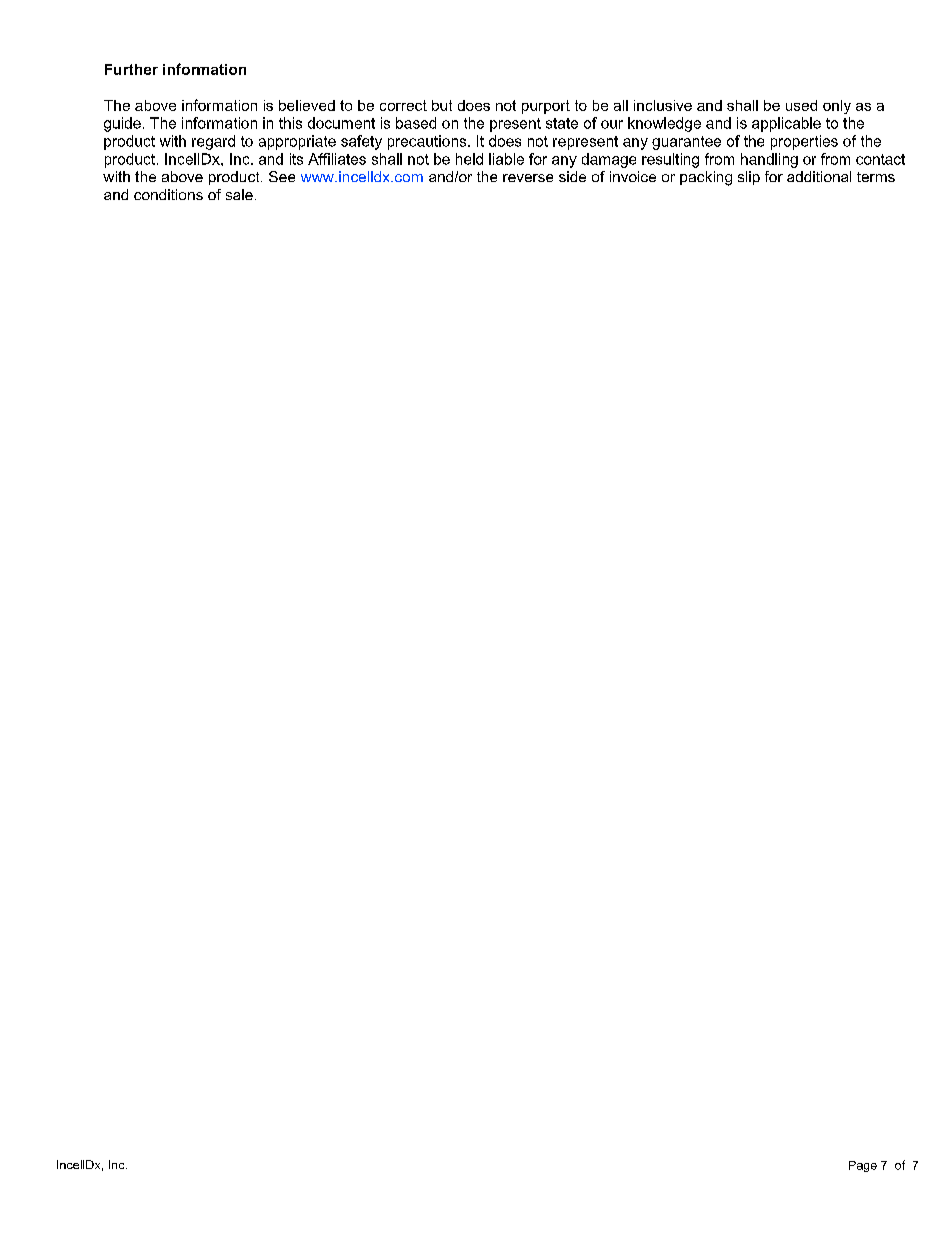 Image resolution: width=952 pixels, height=1233 pixels. I want to click on regard, so click(213, 142).
